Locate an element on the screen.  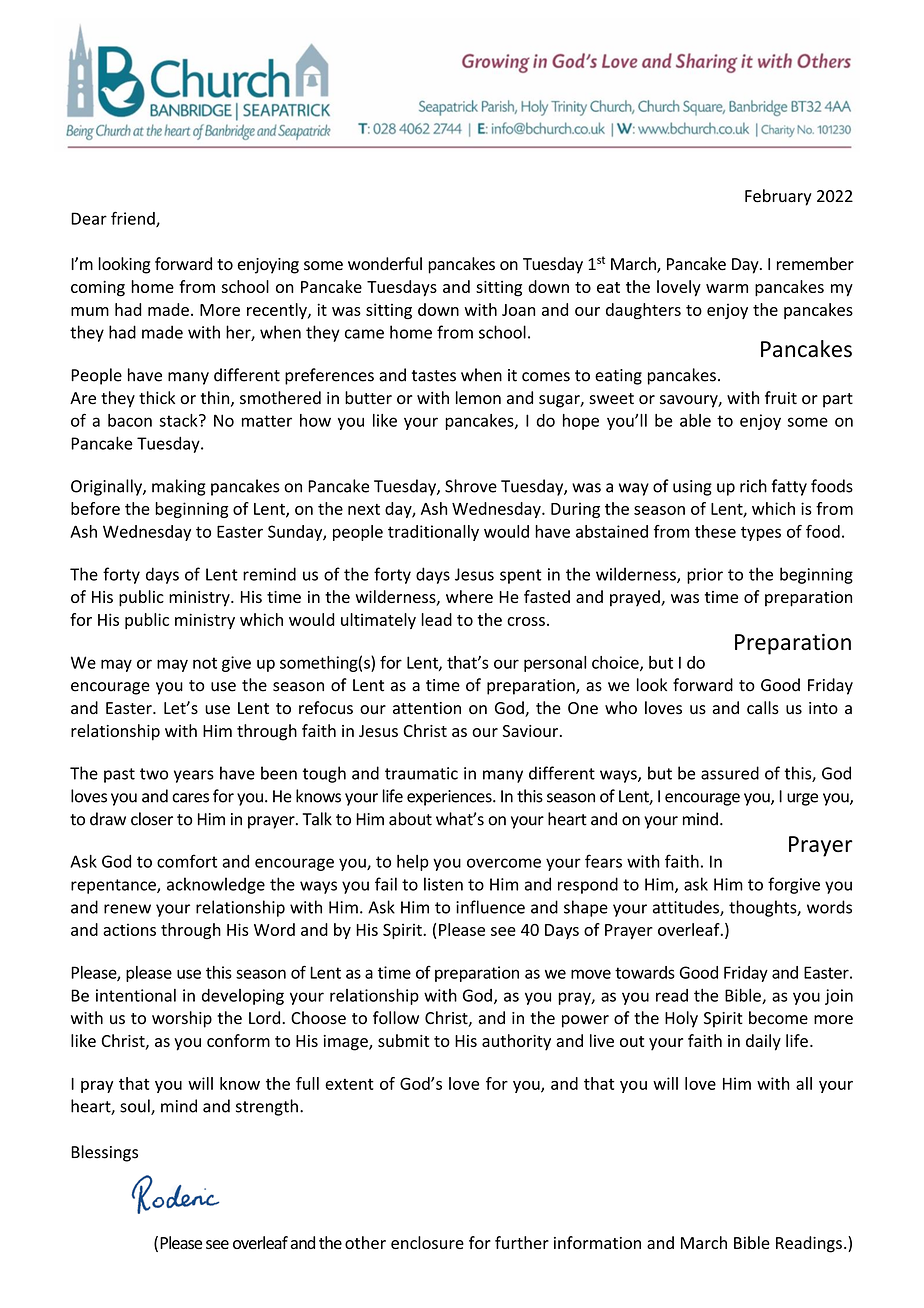
friend is located at coordinates (134, 219).
